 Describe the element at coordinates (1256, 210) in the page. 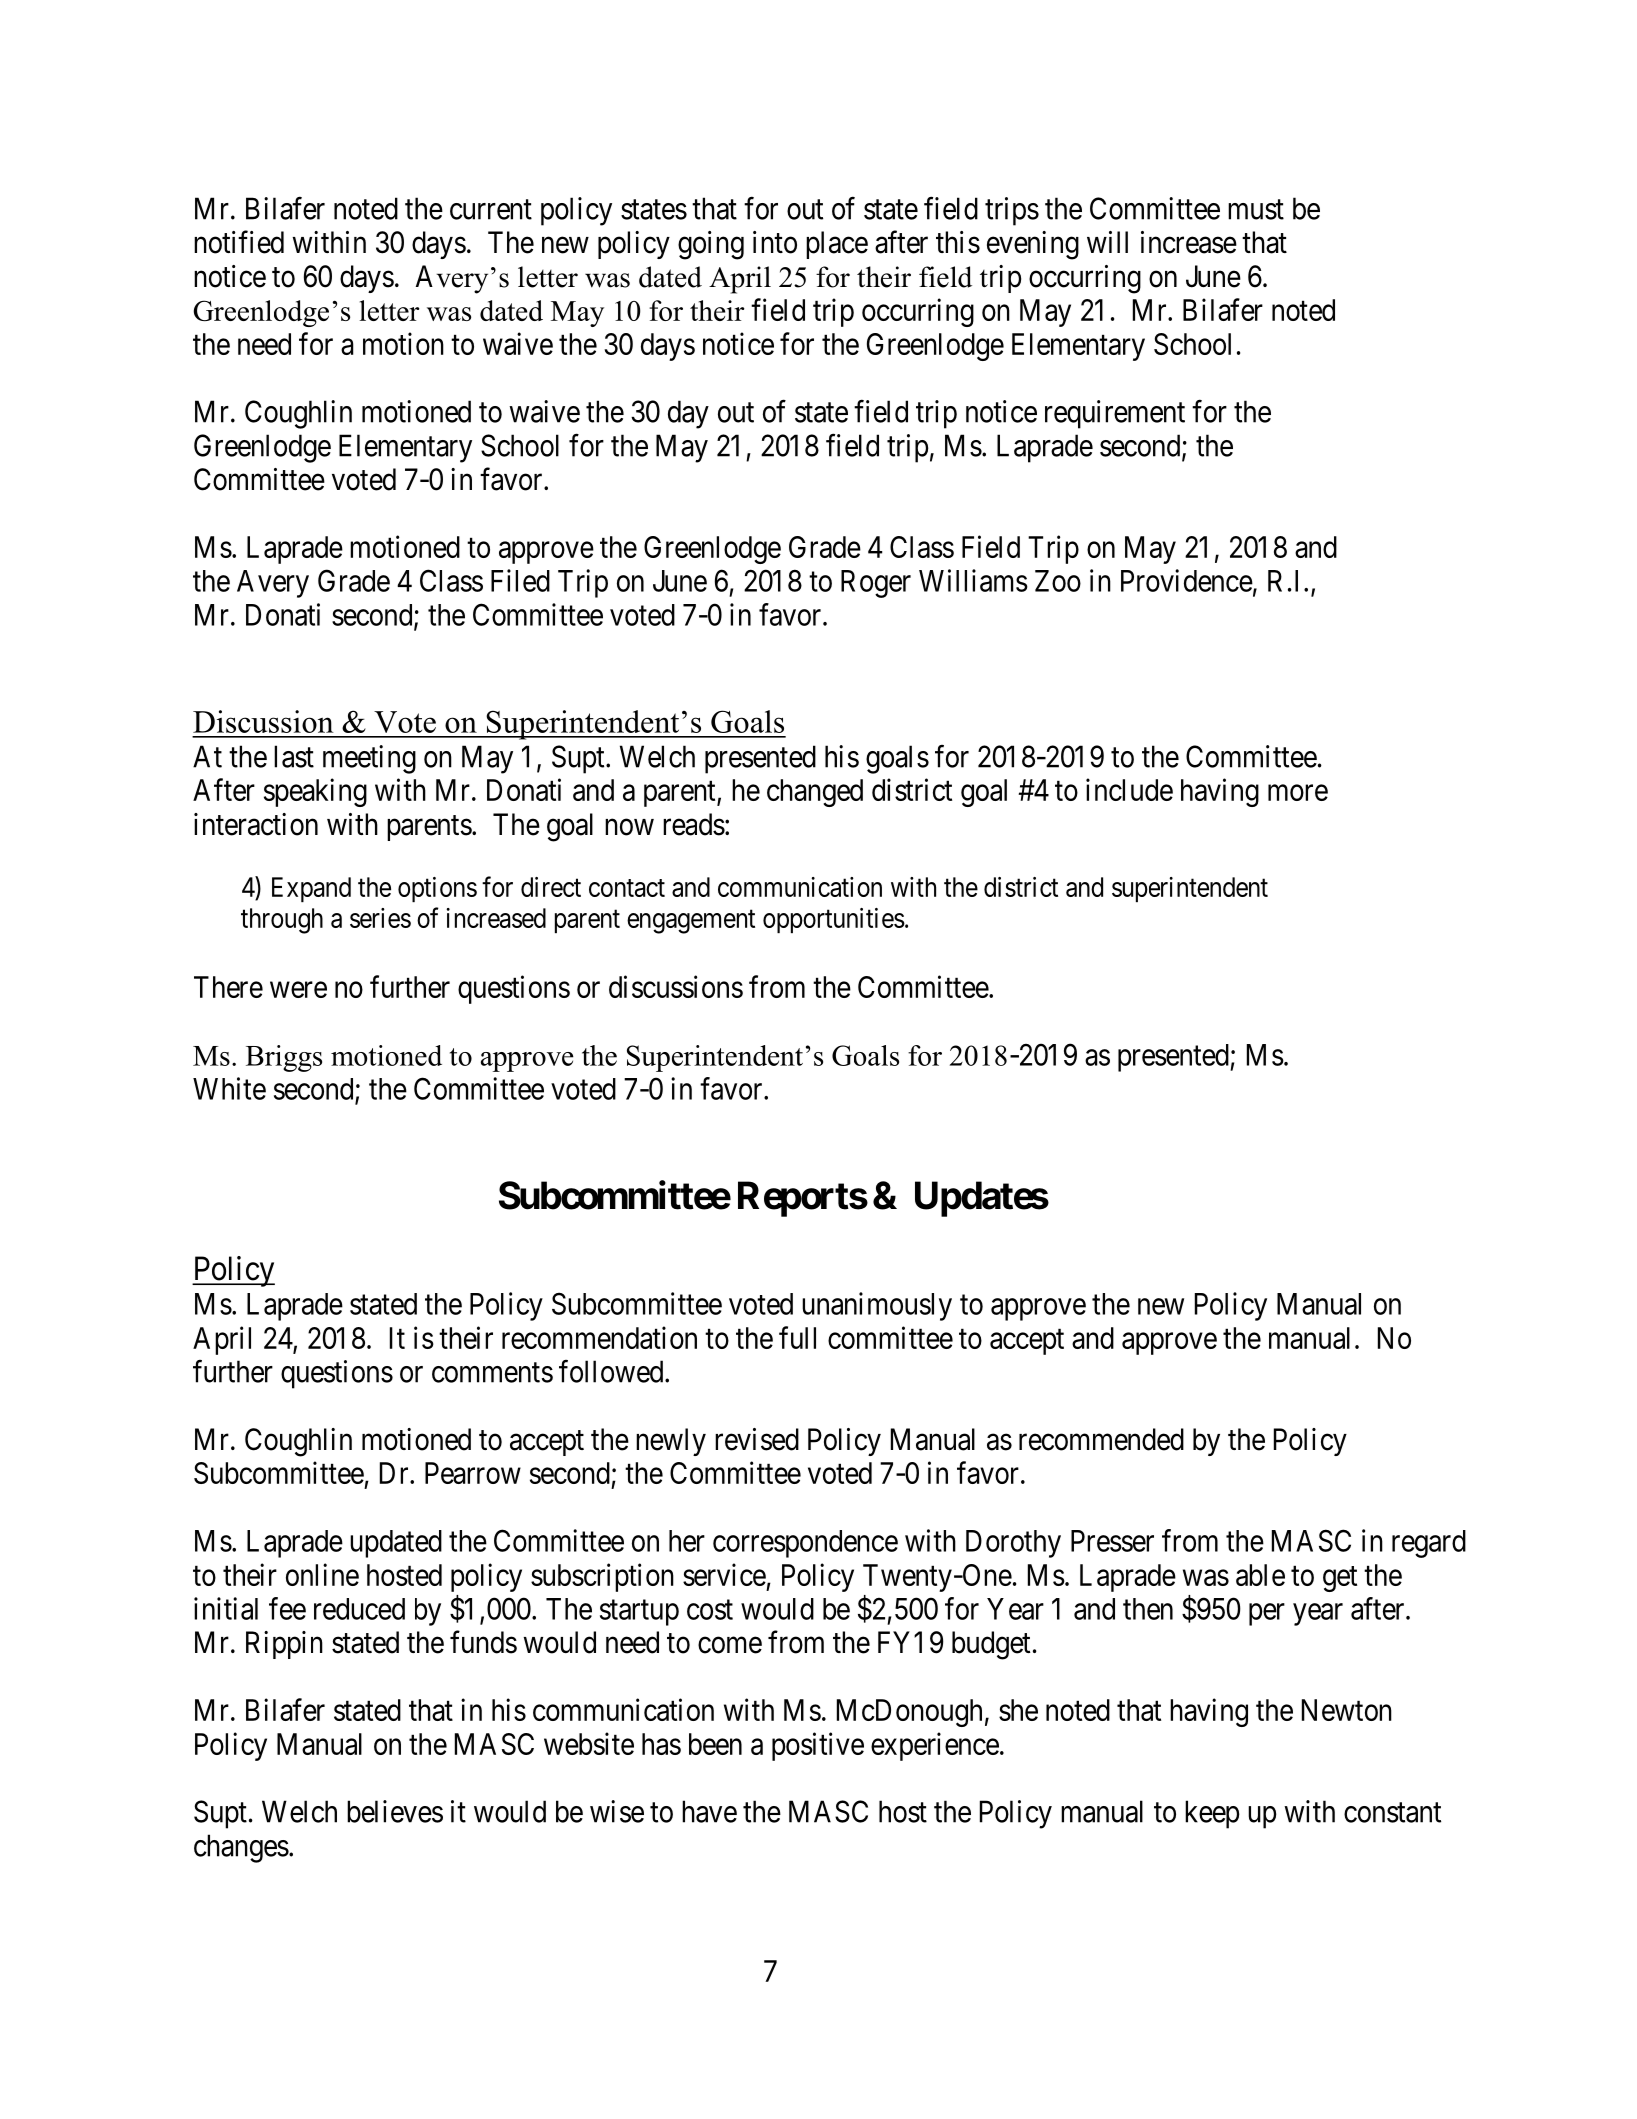

I see `must` at that location.
